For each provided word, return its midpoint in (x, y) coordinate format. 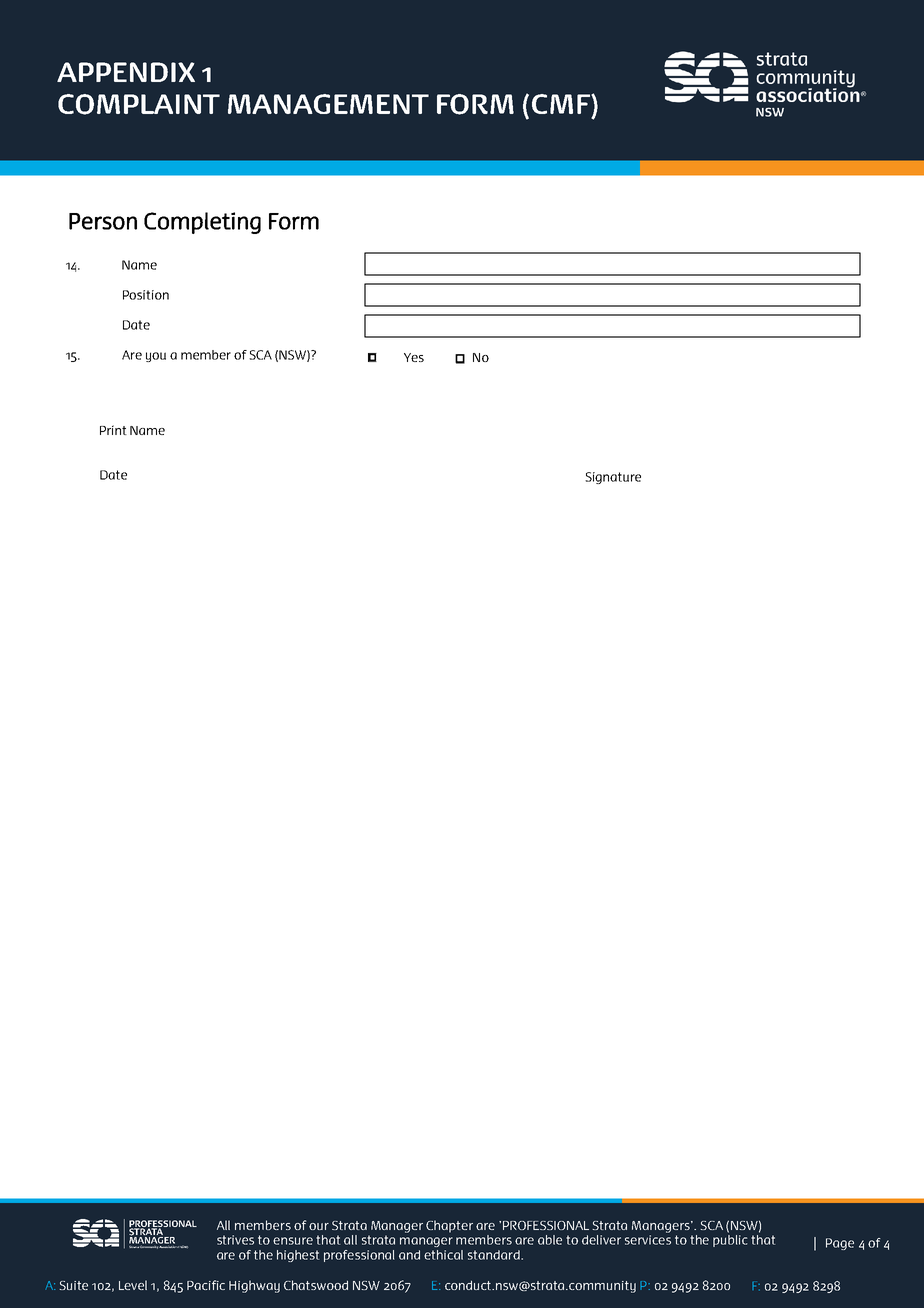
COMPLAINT (139, 104)
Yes (414, 357)
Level (133, 1285)
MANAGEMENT (328, 104)
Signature (613, 478)
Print (113, 430)
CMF (562, 104)
